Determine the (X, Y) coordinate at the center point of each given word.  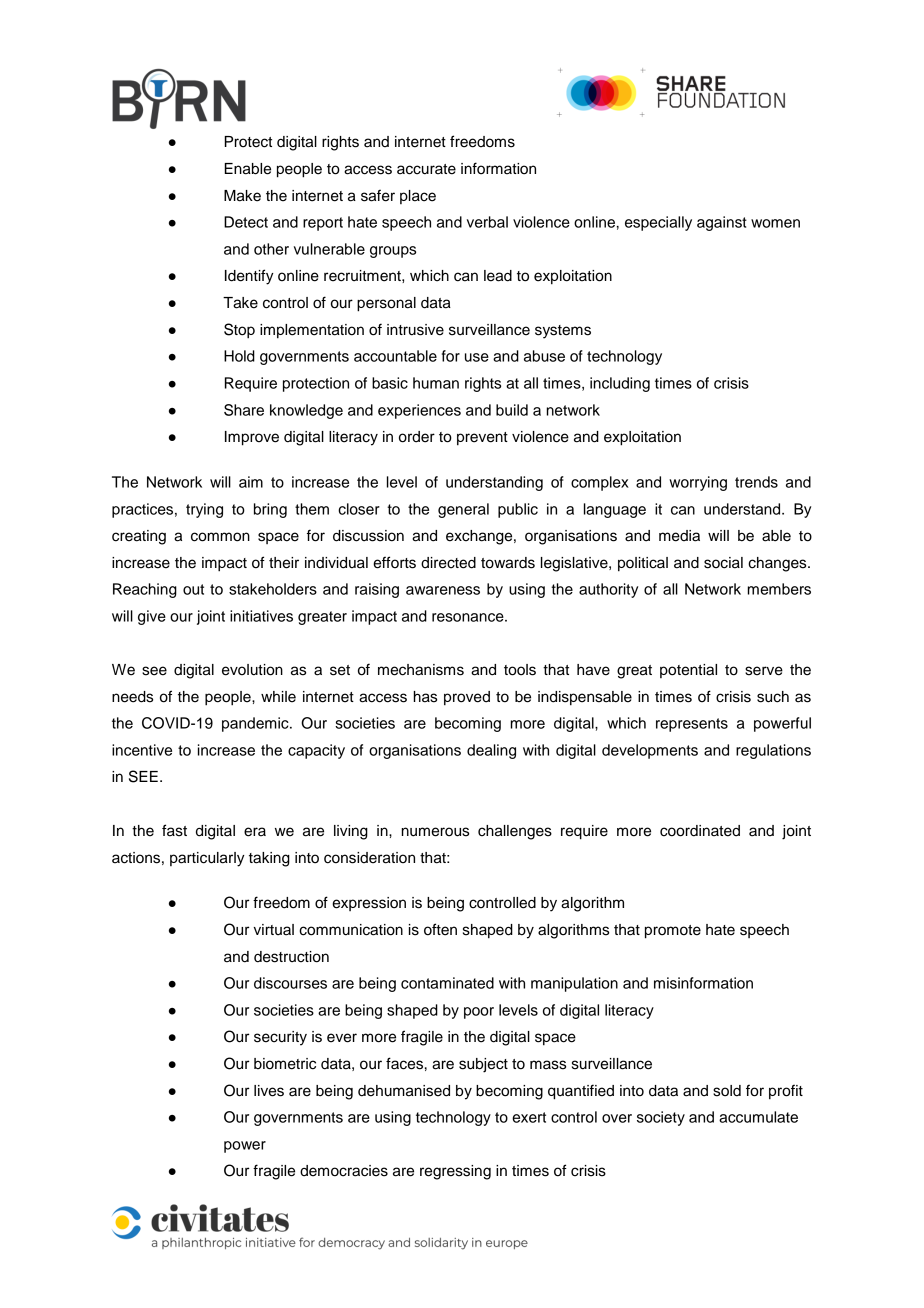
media (679, 536)
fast (174, 830)
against (722, 223)
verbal (487, 222)
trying (204, 510)
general (463, 510)
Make (242, 196)
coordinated (700, 831)
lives (269, 1091)
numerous (435, 832)
